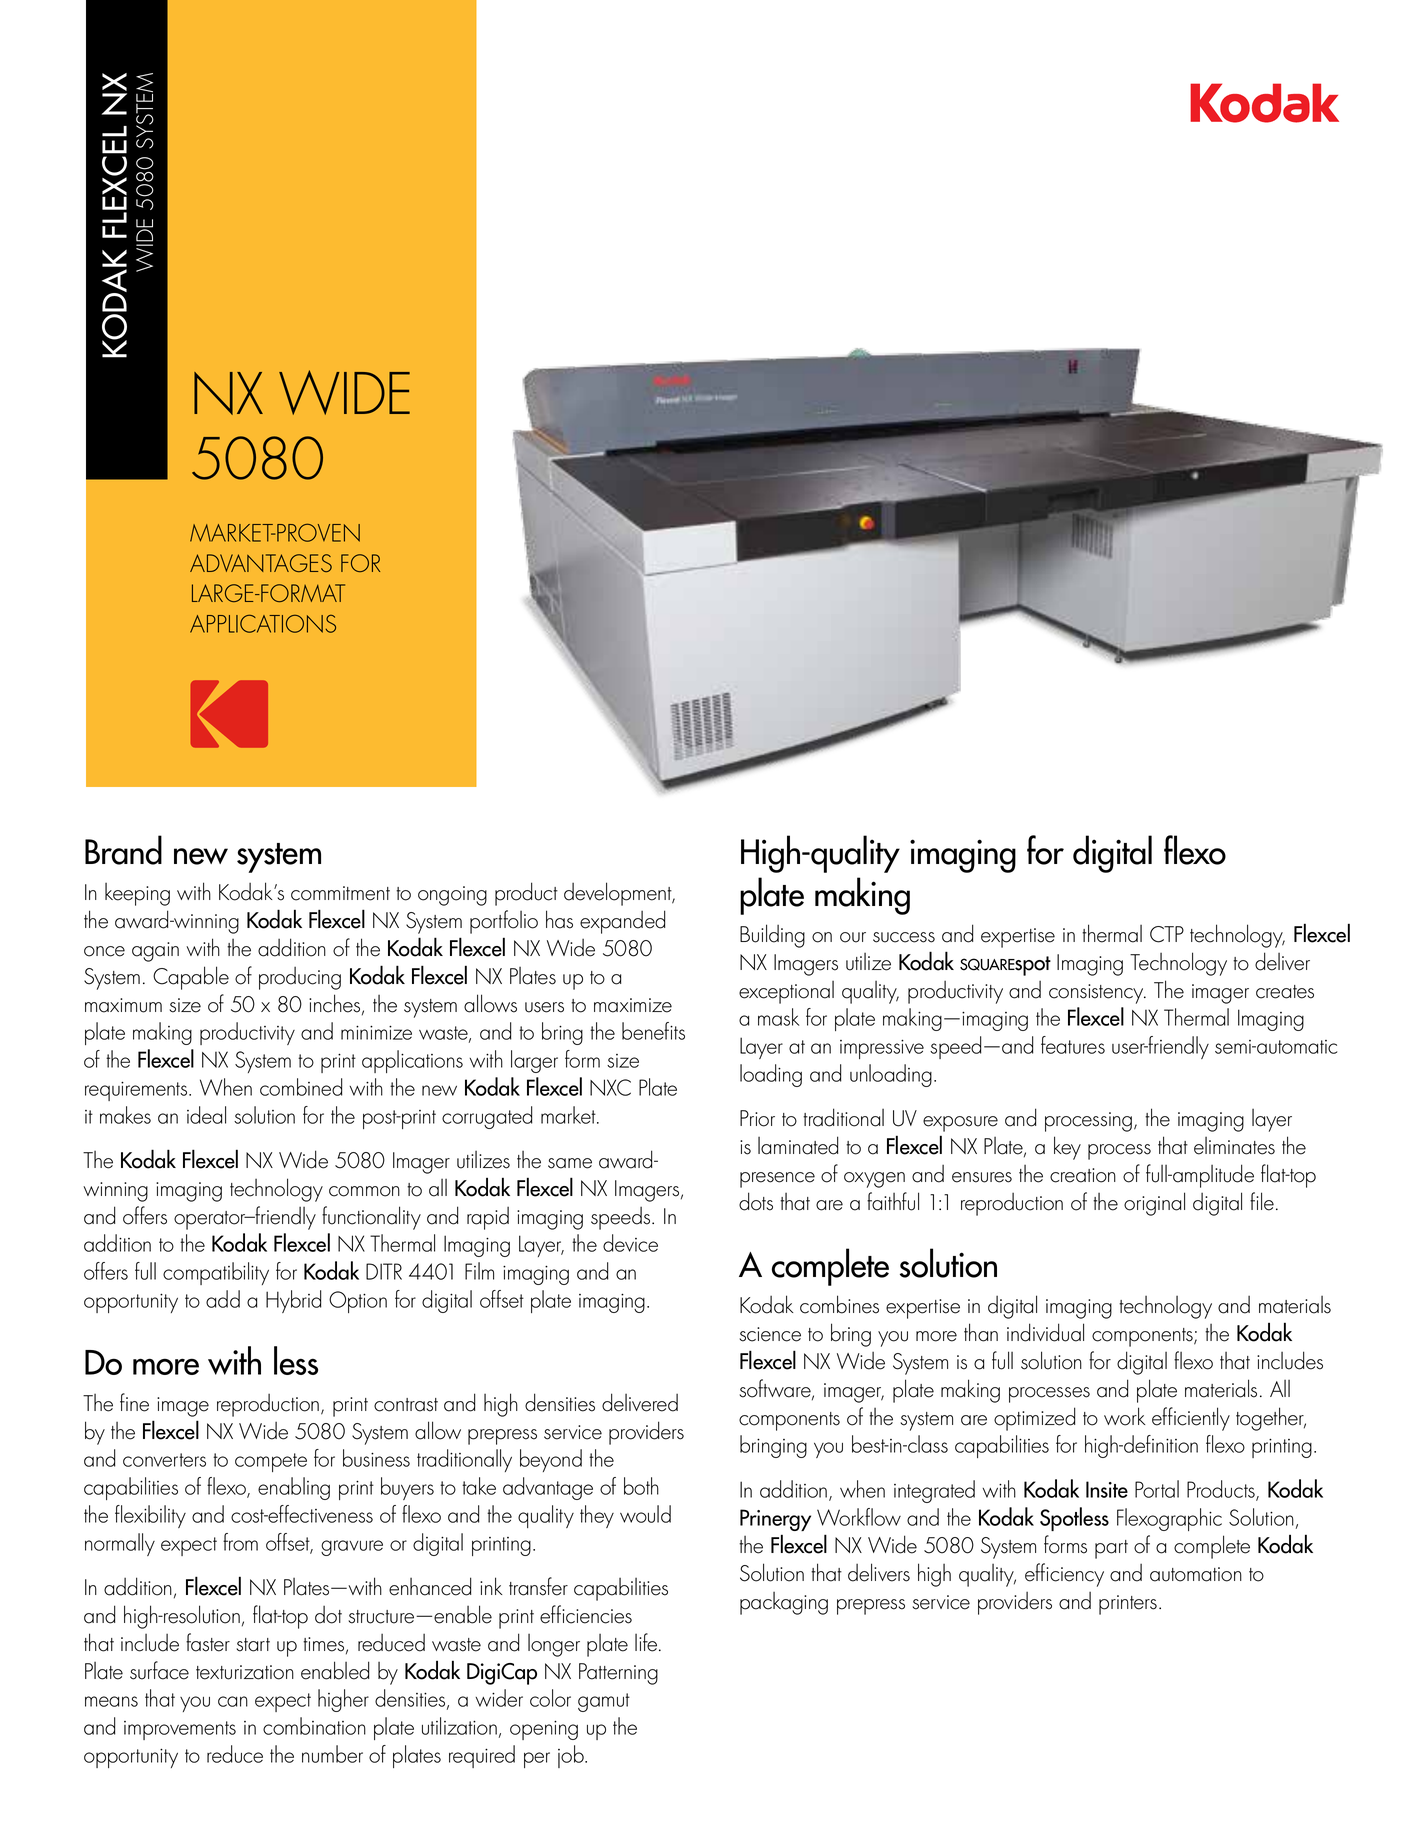  Describe the element at coordinates (1167, 934) in the page. I see `CTP` at that location.
